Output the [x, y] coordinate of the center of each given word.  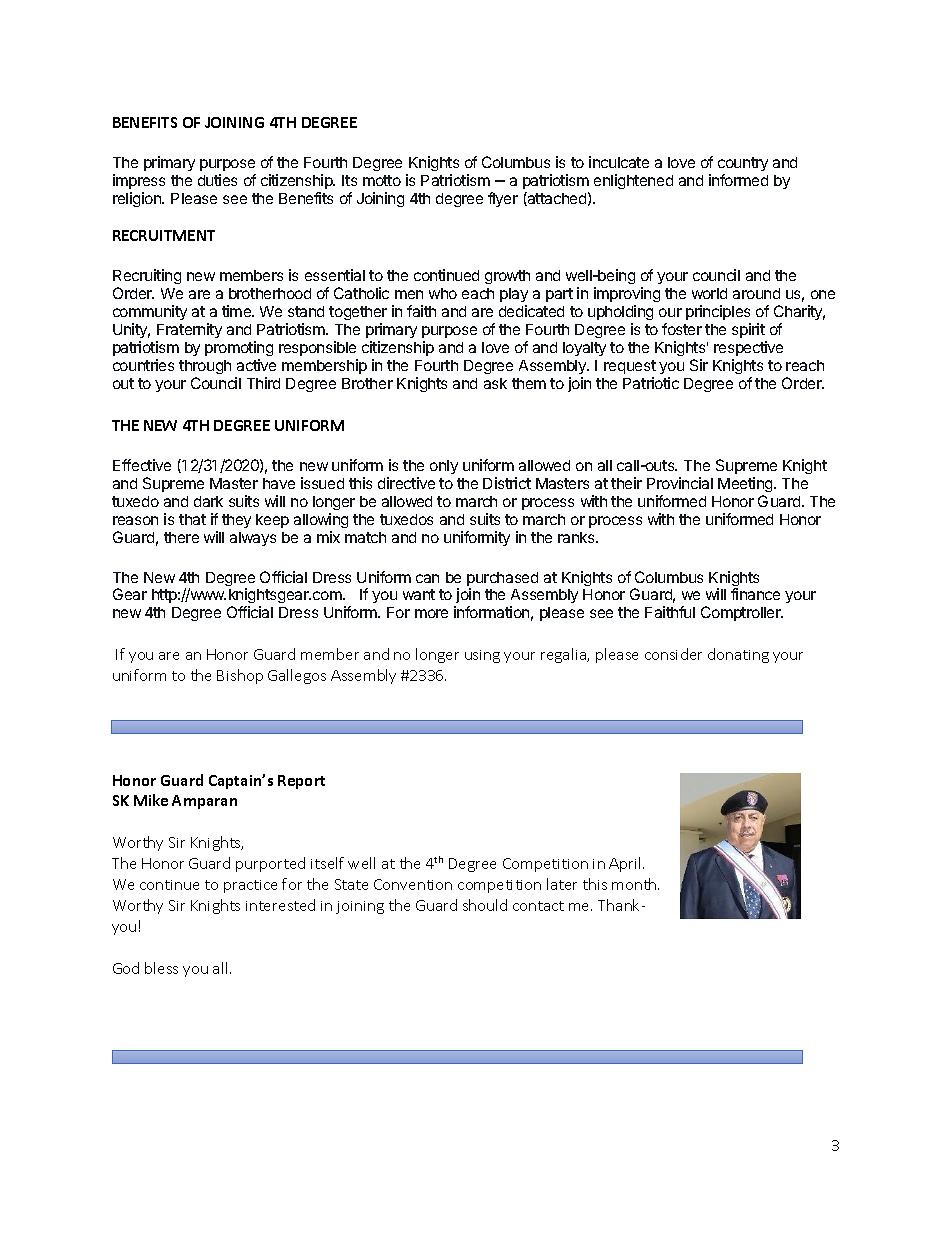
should [485, 905]
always [253, 539]
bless [161, 968]
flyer [503, 199]
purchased [502, 580]
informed [738, 180]
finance [755, 594]
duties [217, 180]
